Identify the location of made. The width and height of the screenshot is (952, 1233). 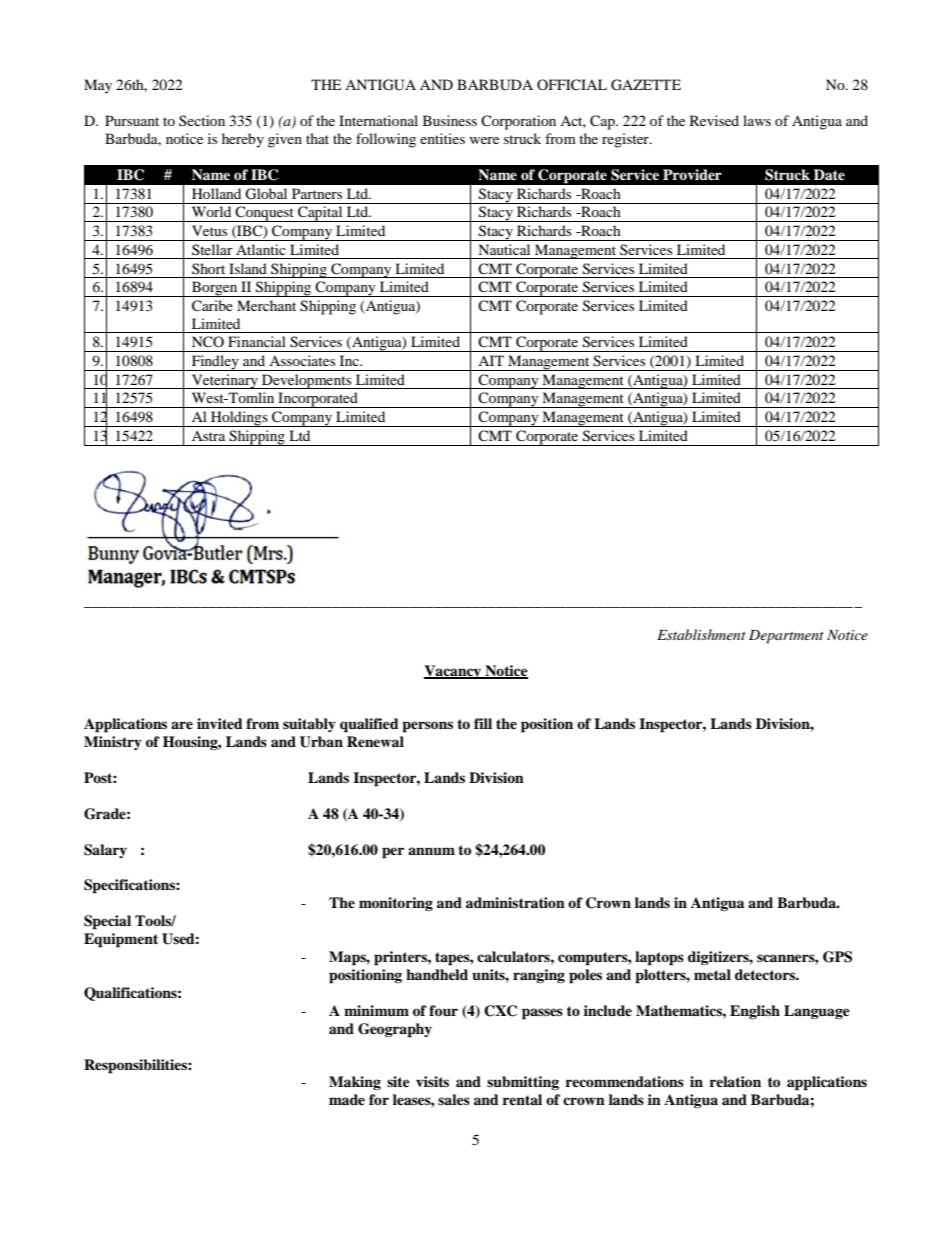
(347, 1099).
